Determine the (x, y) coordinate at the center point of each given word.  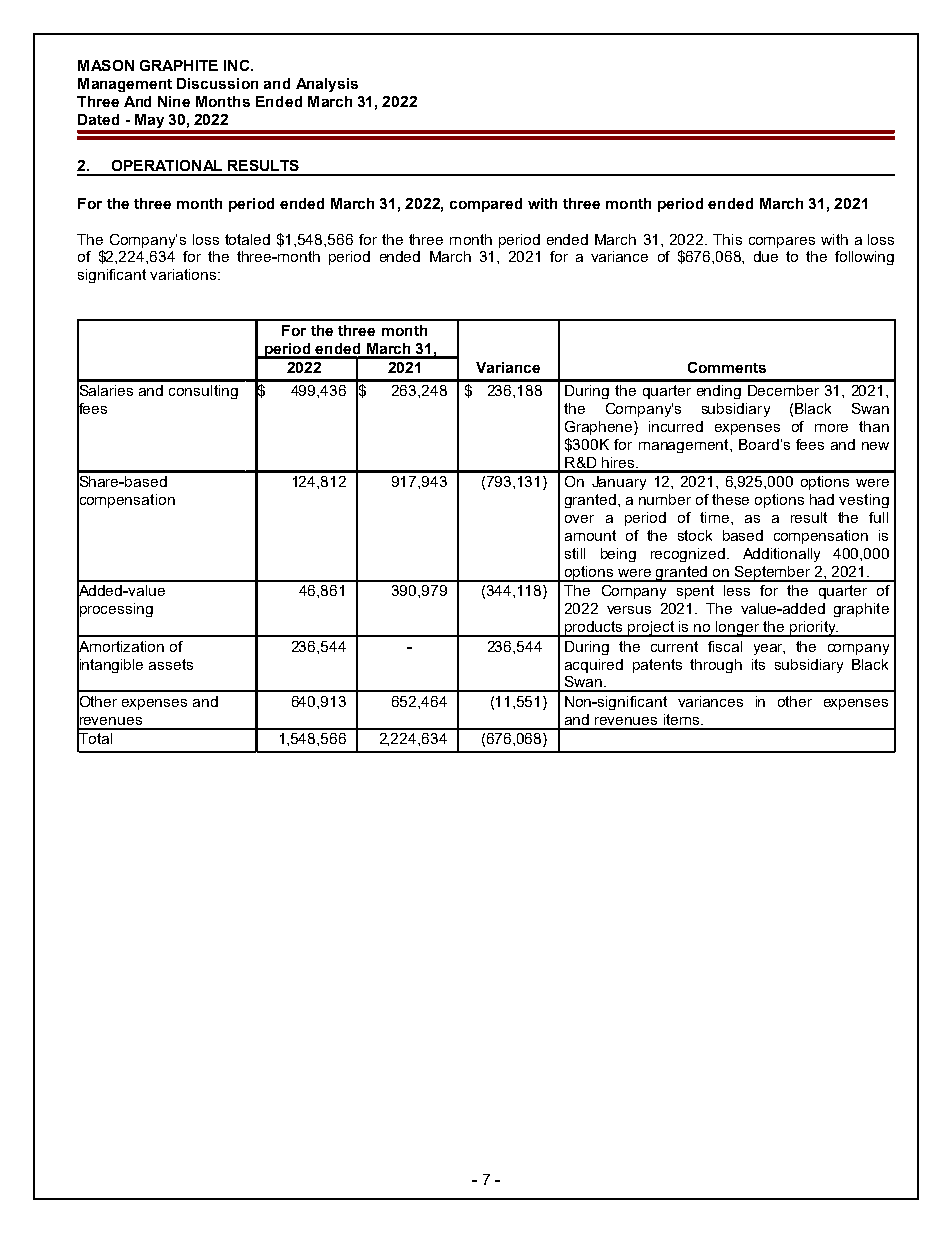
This (727, 239)
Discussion (217, 83)
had (822, 499)
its (758, 664)
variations (183, 274)
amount (590, 535)
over (579, 519)
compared (486, 205)
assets (171, 664)
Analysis (327, 85)
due (766, 256)
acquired (594, 666)
